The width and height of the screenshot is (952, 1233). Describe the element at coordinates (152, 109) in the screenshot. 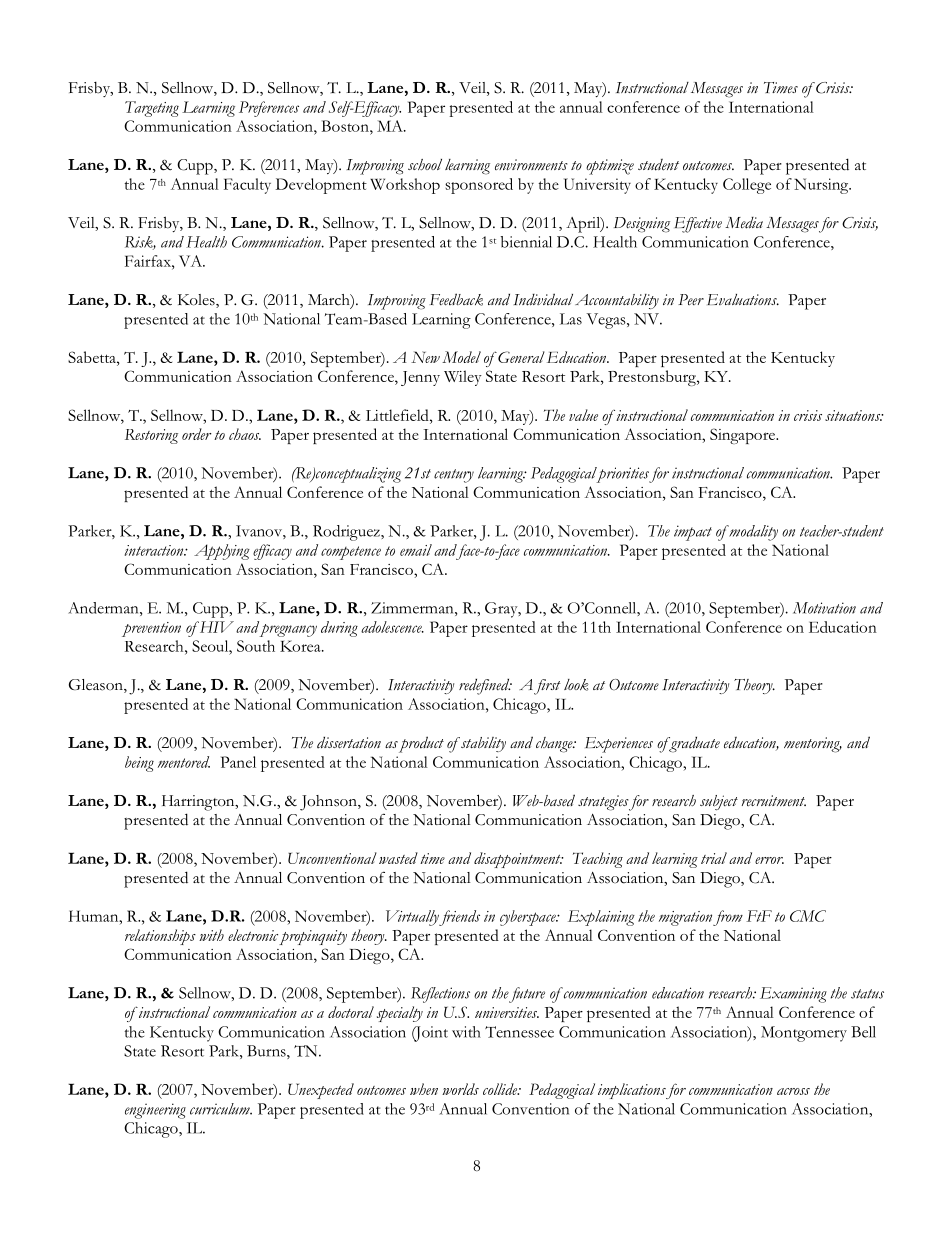

I see `Targeting` at that location.
